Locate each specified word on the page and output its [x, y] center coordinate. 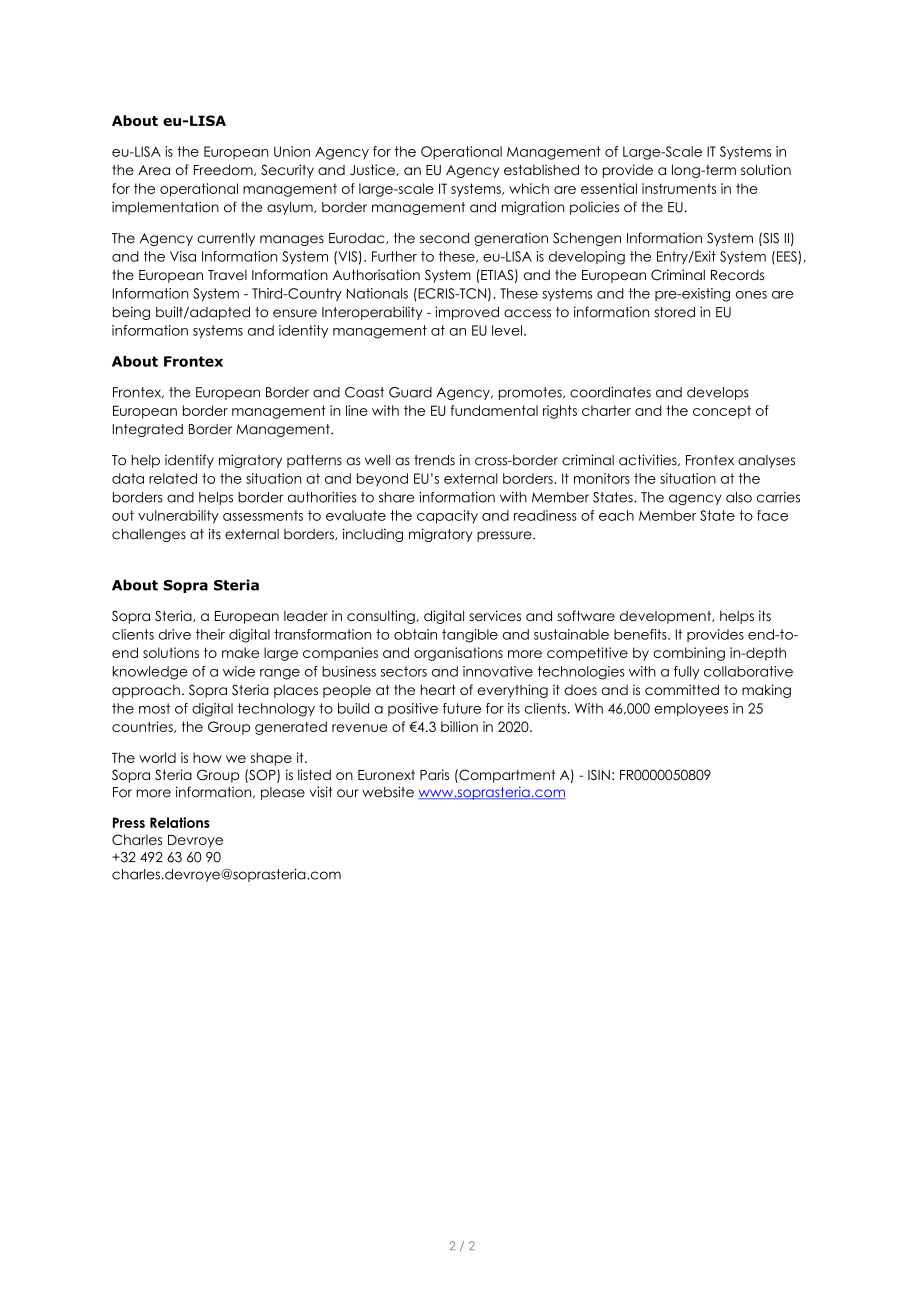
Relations [180, 822]
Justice [373, 170]
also [739, 497]
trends [434, 460]
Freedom [224, 170]
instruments [679, 188]
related [173, 478]
